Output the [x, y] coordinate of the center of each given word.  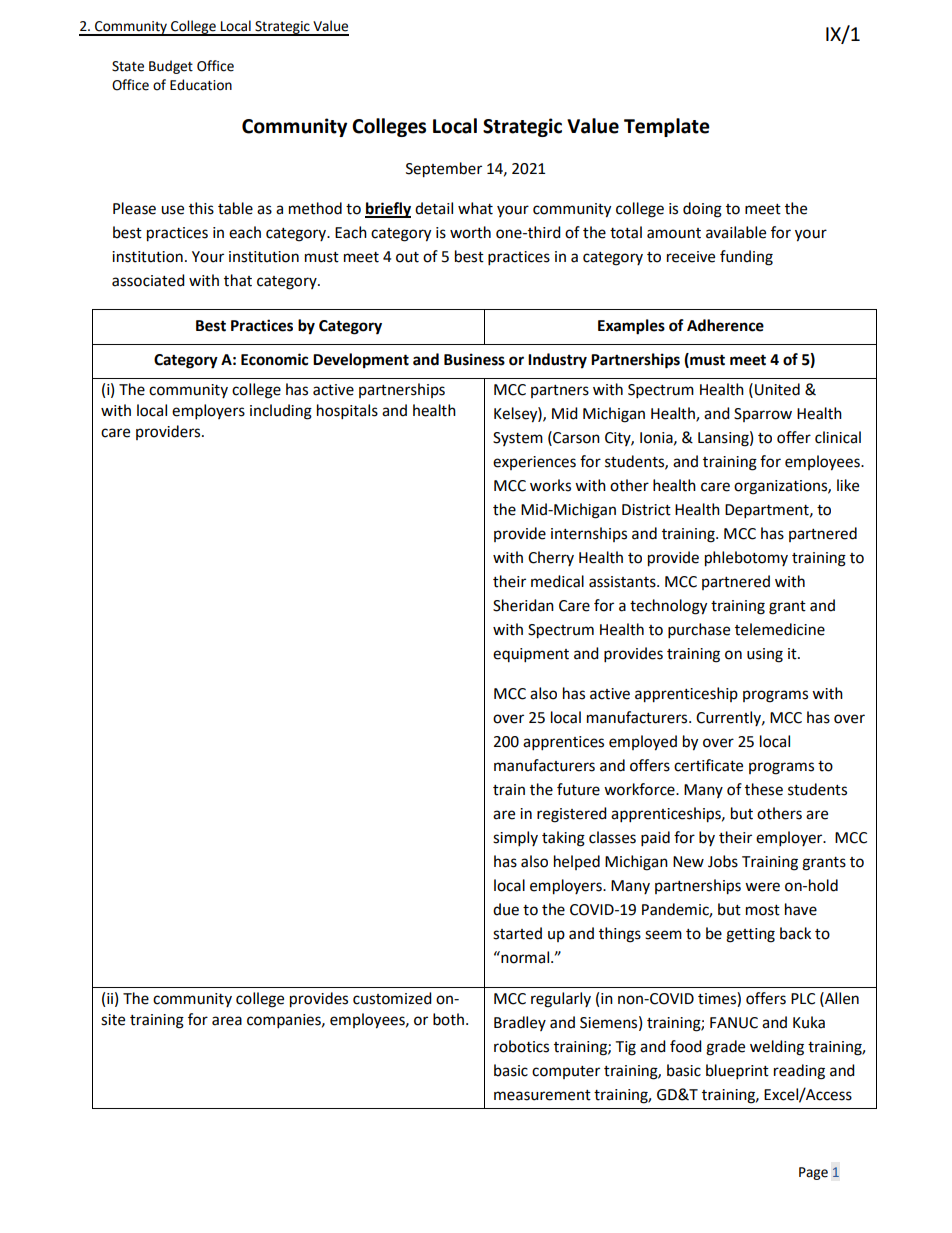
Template [667, 127]
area [227, 1021]
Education [201, 85]
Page [813, 1173]
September [444, 170]
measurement [542, 1095]
